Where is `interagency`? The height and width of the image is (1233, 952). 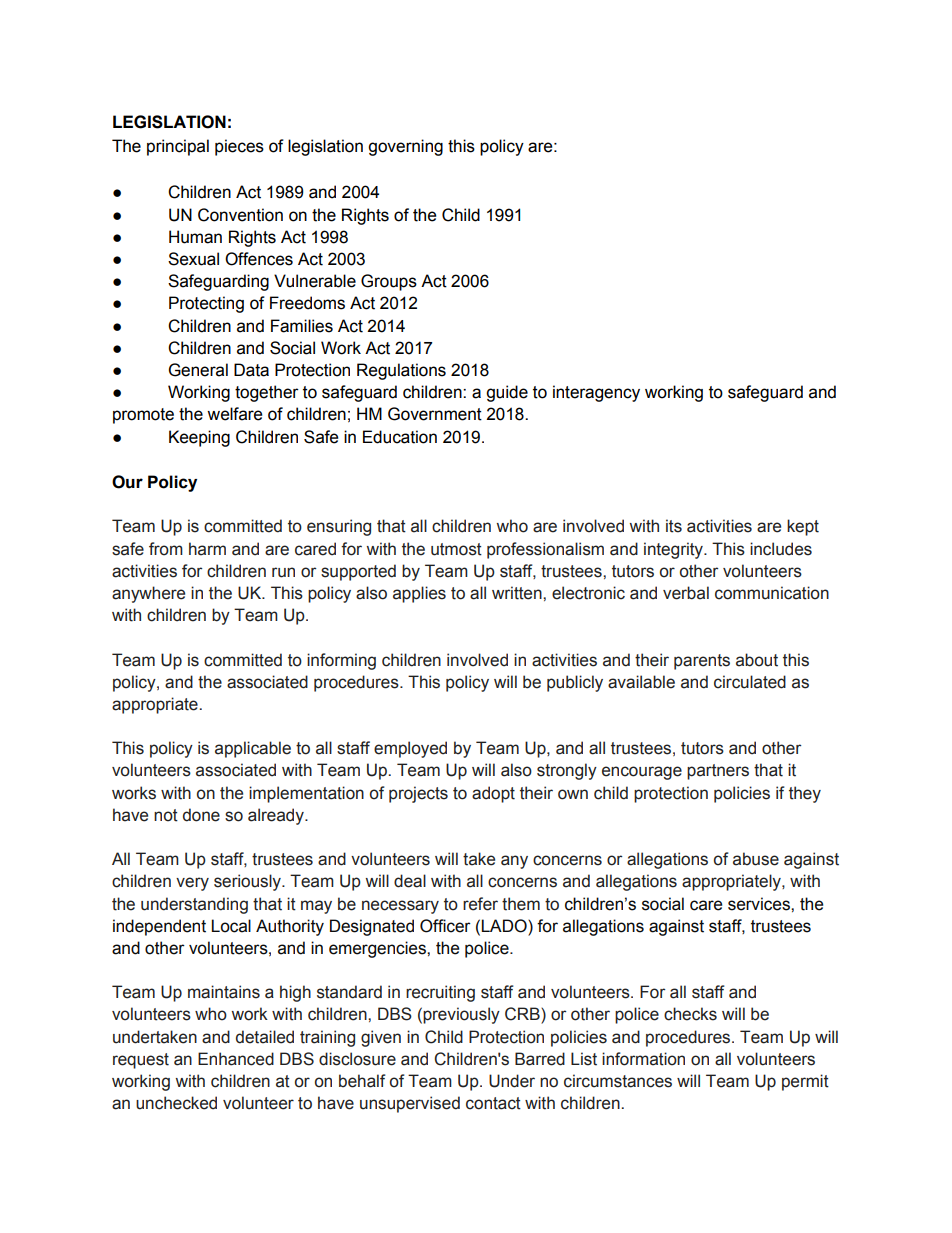
interagency is located at coordinates (596, 393).
